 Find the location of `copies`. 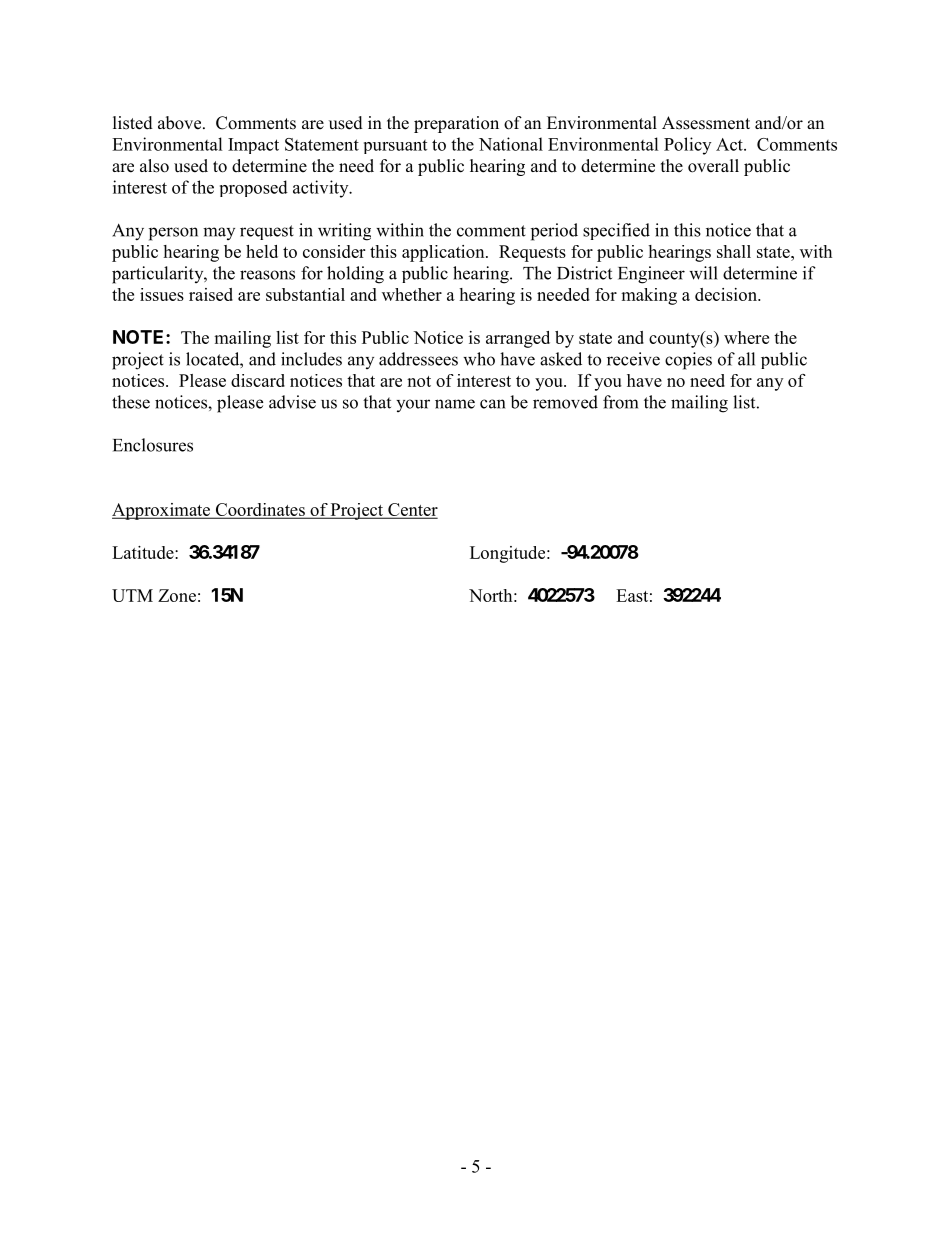

copies is located at coordinates (688, 361).
